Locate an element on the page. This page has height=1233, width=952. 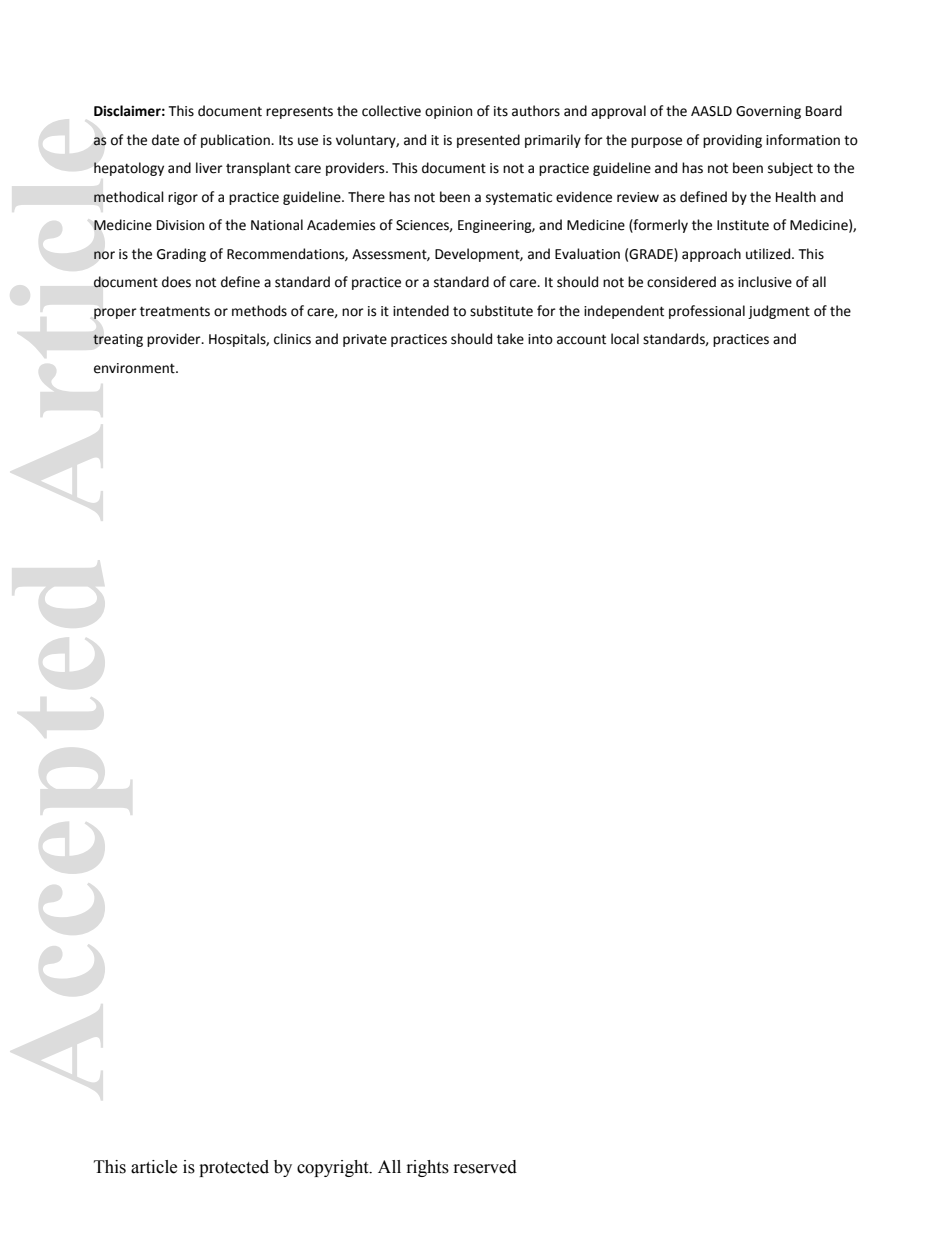
take is located at coordinates (510, 339).
